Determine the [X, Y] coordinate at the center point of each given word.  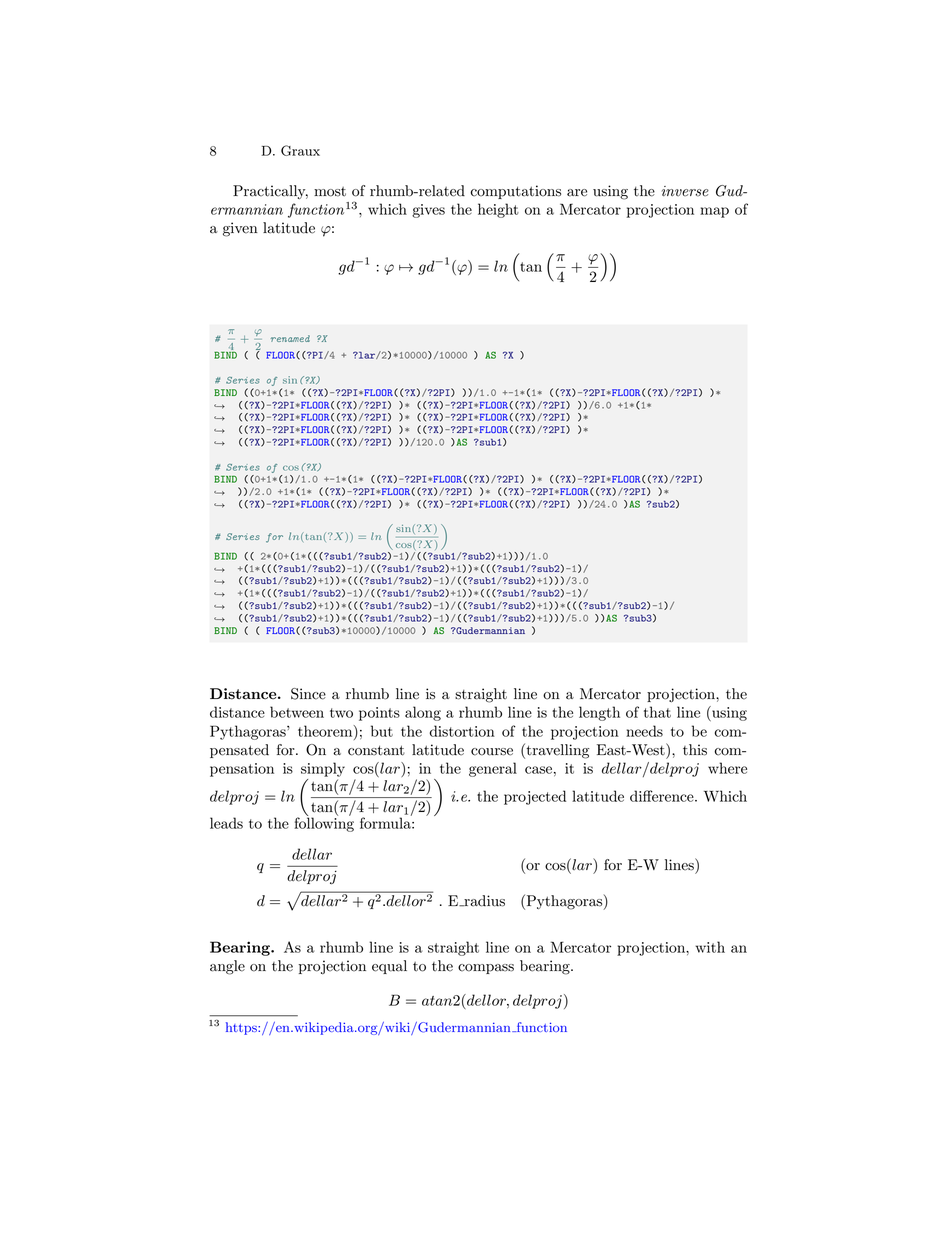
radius [483, 901]
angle [227, 967]
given [240, 229]
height [498, 210]
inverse [685, 191]
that [657, 712]
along [423, 713]
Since [308, 694]
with [710, 947]
